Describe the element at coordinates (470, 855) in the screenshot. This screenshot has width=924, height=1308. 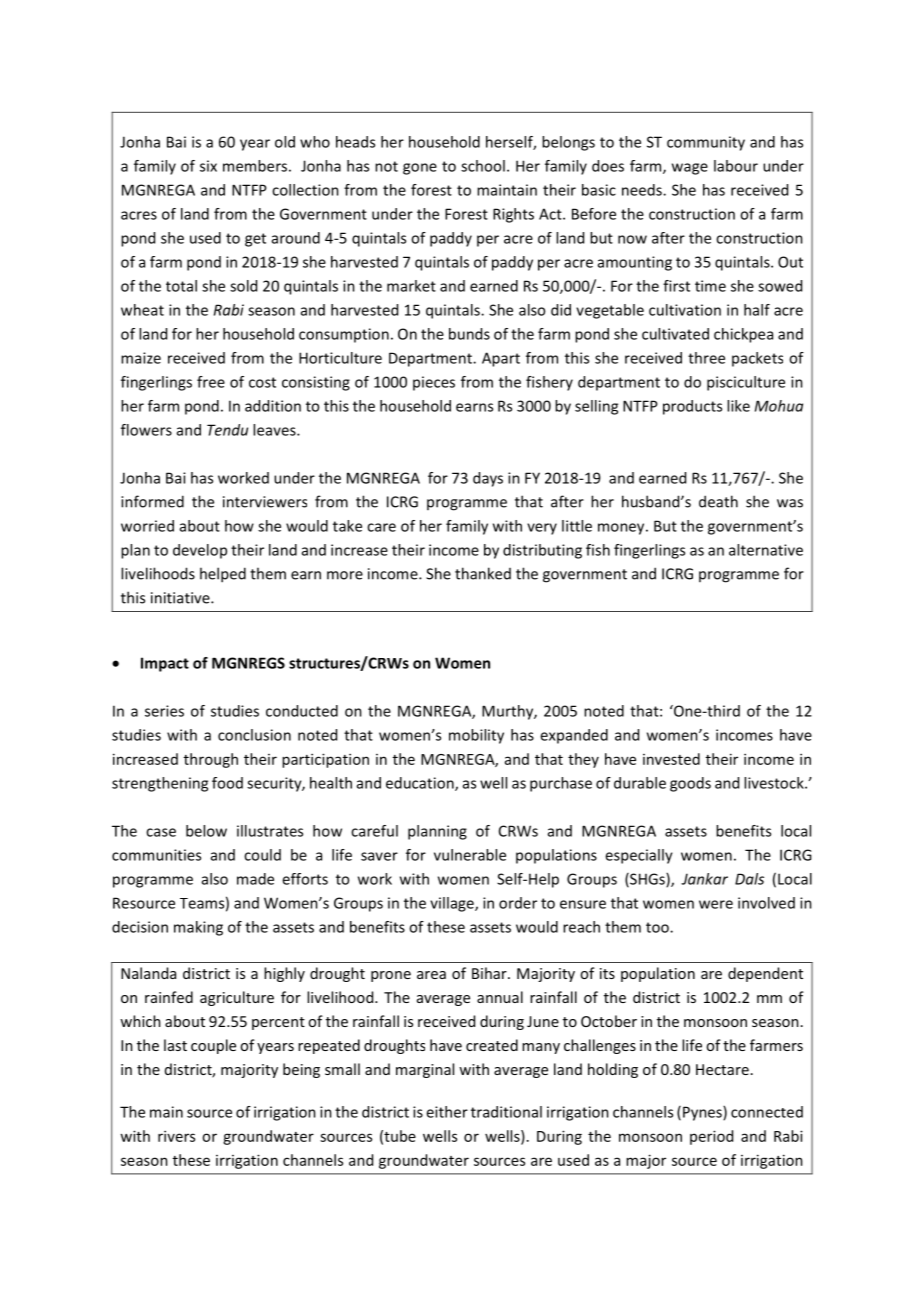
I see `vulnerable` at that location.
